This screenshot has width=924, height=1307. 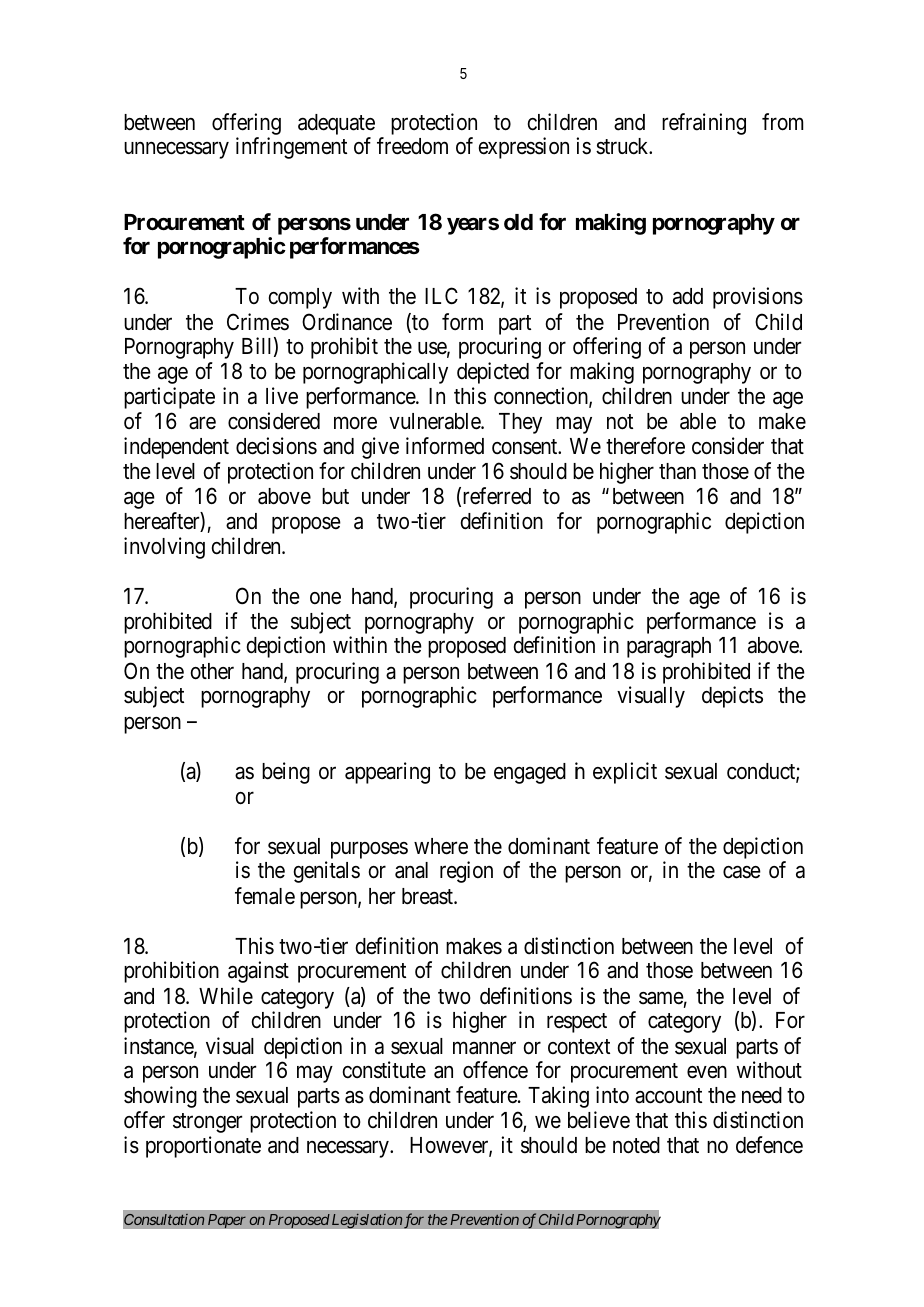 What do you see at coordinates (704, 124) in the screenshot?
I see `refraining` at bounding box center [704, 124].
